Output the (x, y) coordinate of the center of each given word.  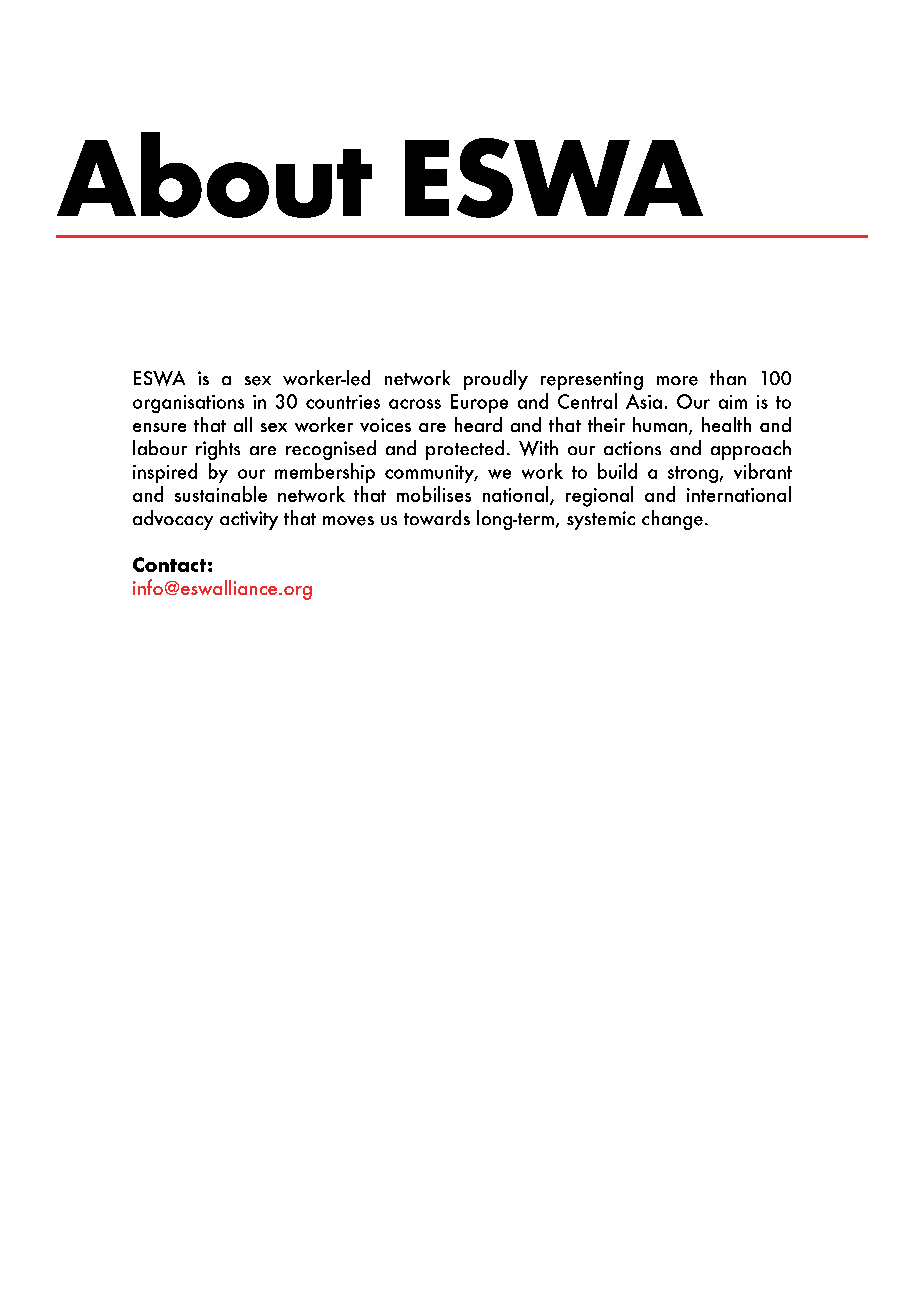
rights (218, 450)
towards (437, 517)
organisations (188, 404)
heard (478, 424)
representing (592, 380)
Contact (169, 564)
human (660, 424)
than (728, 377)
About (214, 175)
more (677, 381)
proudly (496, 380)
